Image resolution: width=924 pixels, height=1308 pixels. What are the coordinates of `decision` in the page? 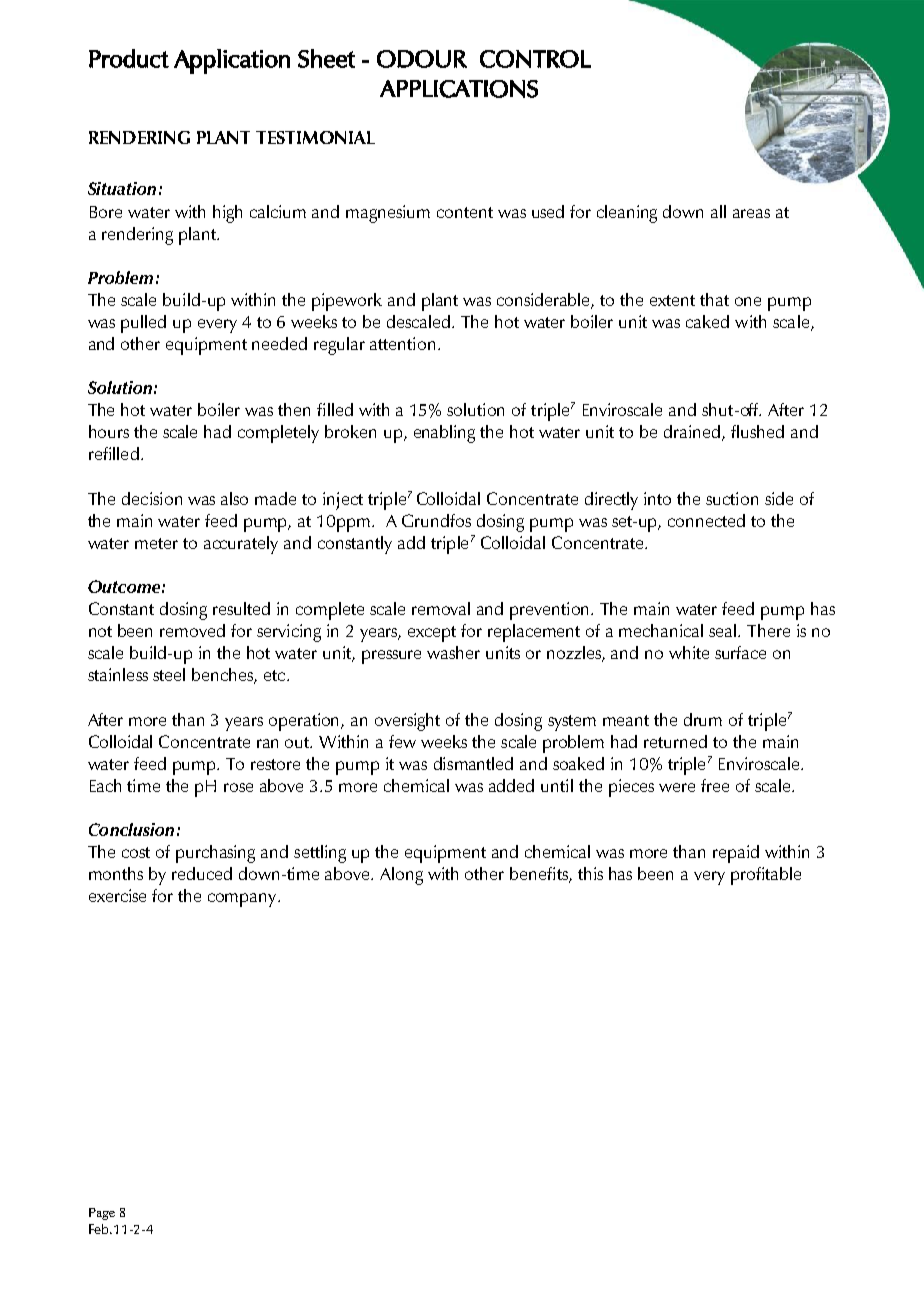 It's located at (152, 498).
